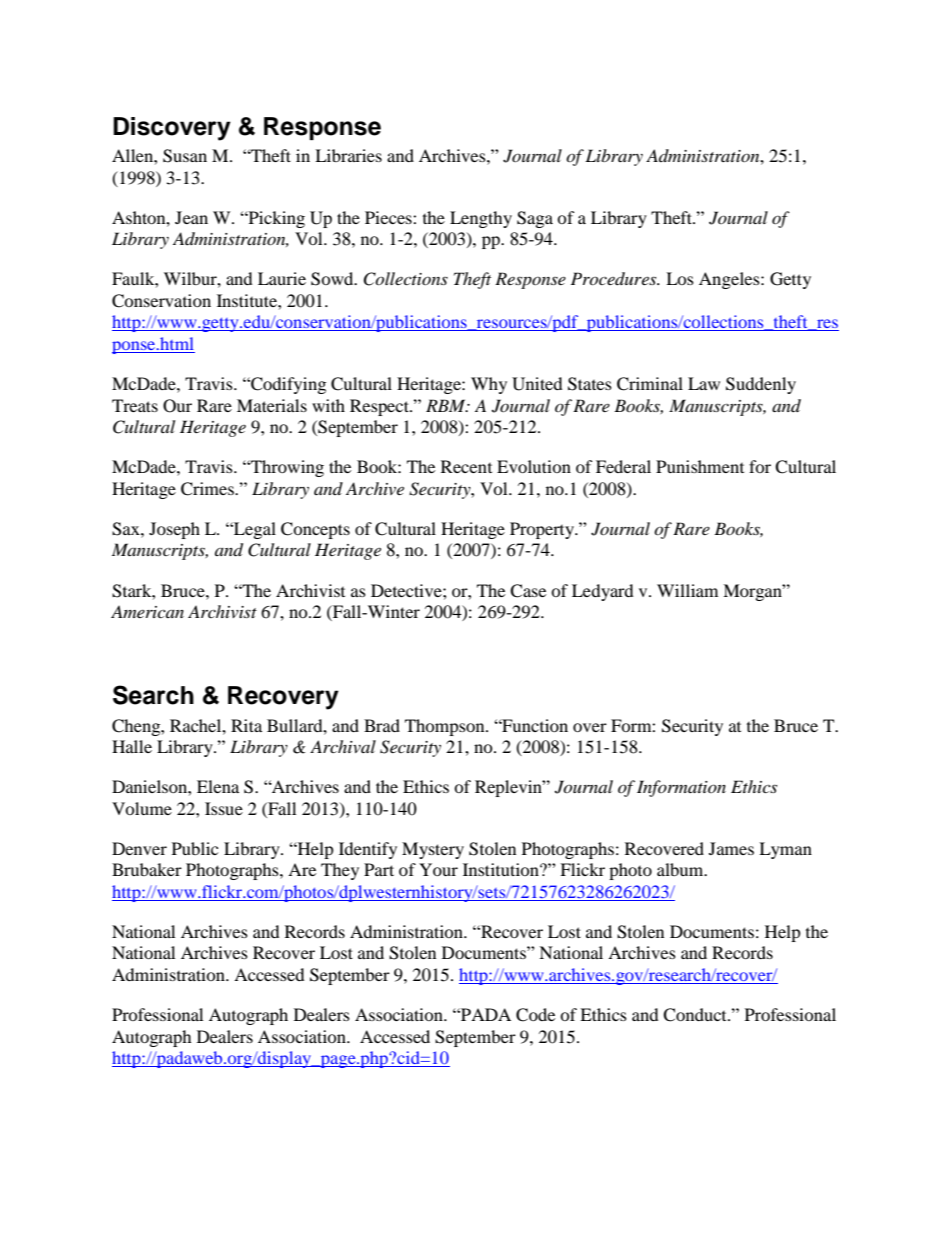  I want to click on Crimes, so click(208, 489).
